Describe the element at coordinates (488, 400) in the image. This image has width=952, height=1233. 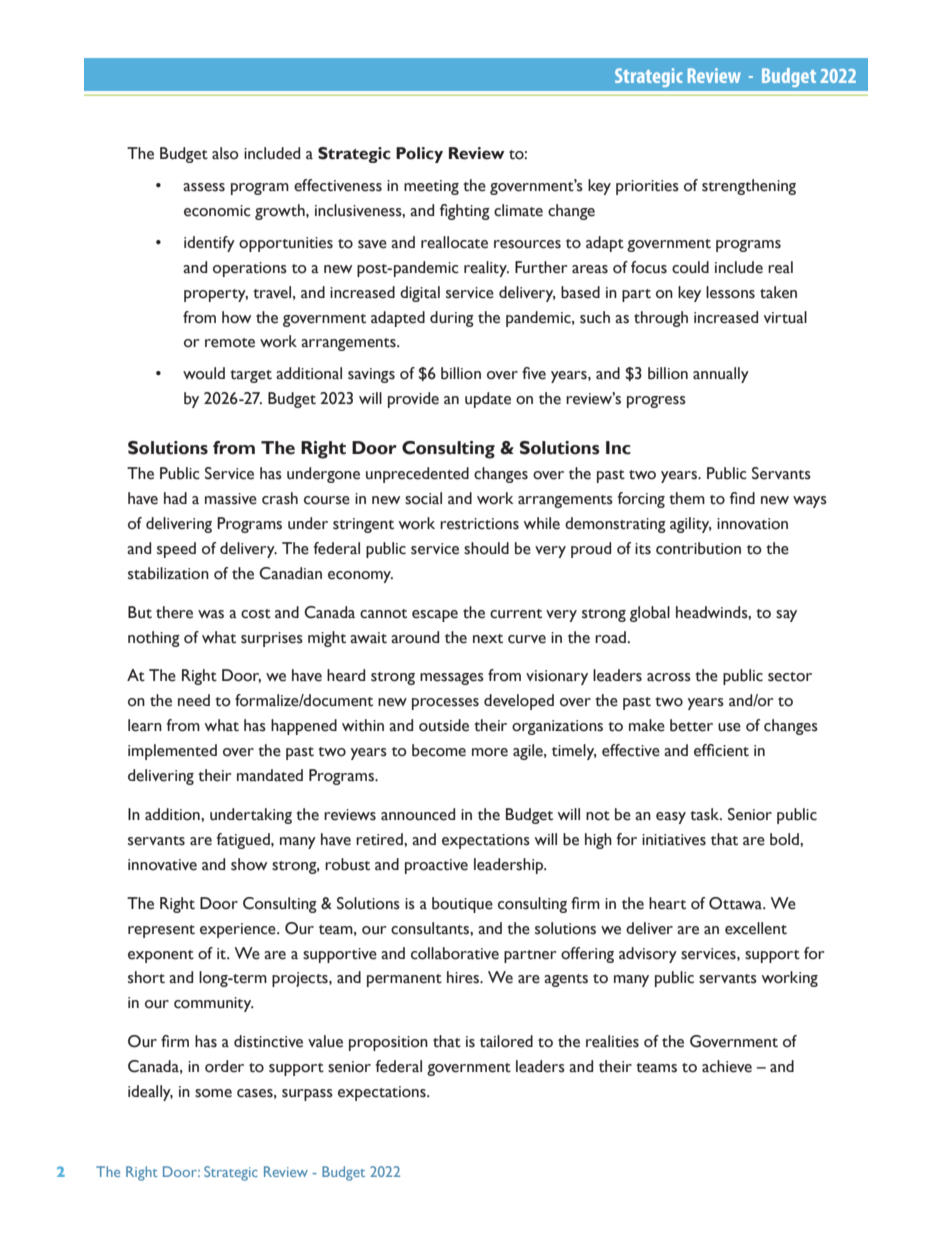
I see `update` at that location.
